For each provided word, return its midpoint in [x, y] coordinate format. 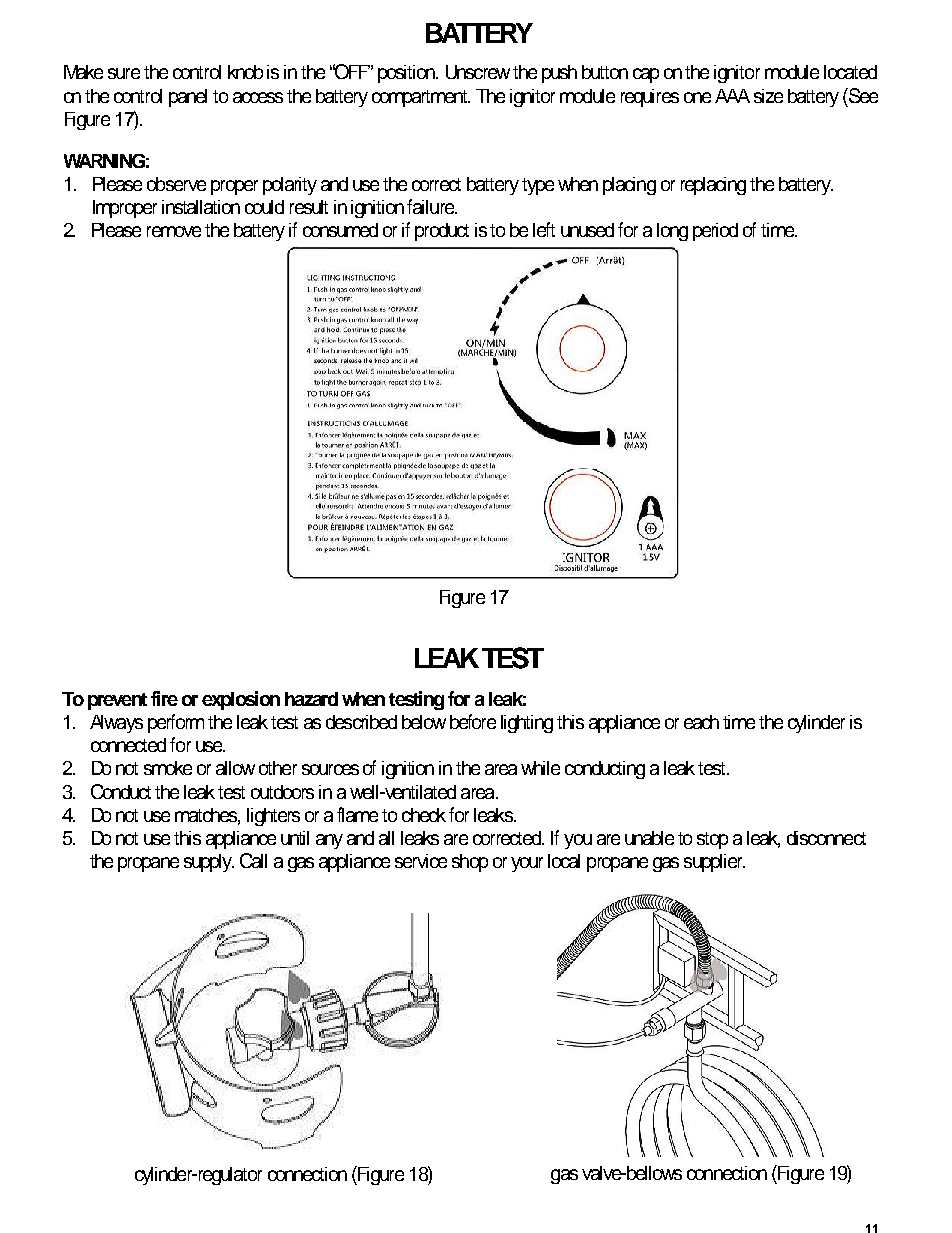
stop [712, 840]
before [473, 721]
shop [470, 863]
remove [174, 231]
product [442, 232]
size [768, 96]
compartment [421, 98]
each [701, 722]
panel [188, 98]
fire [164, 698]
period [715, 232]
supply [209, 863]
